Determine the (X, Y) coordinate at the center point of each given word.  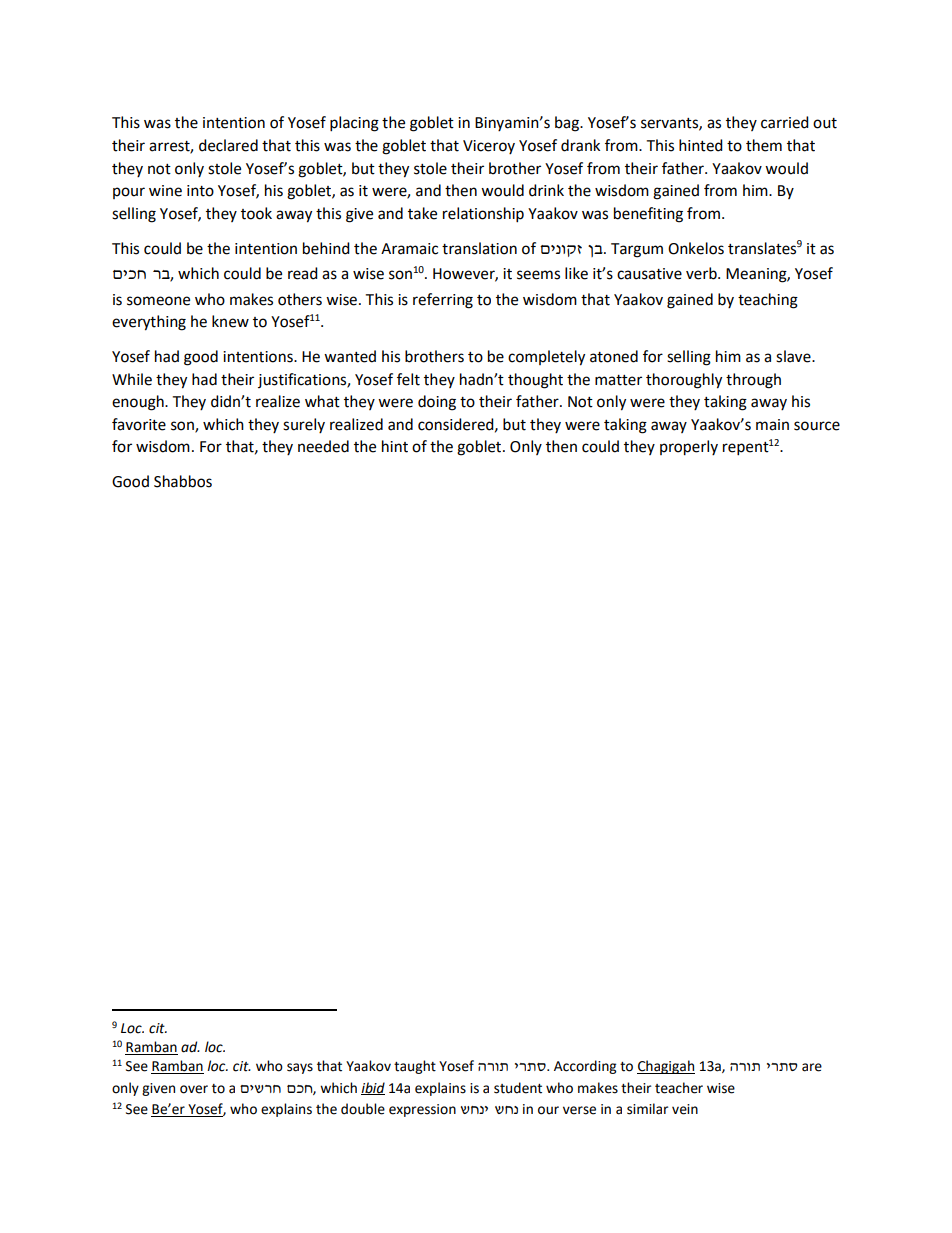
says (300, 1068)
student (518, 1088)
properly (689, 448)
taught (415, 1067)
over (194, 1089)
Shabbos (183, 481)
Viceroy (489, 147)
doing (437, 403)
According (585, 1067)
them (764, 145)
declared (228, 145)
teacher (679, 1088)
